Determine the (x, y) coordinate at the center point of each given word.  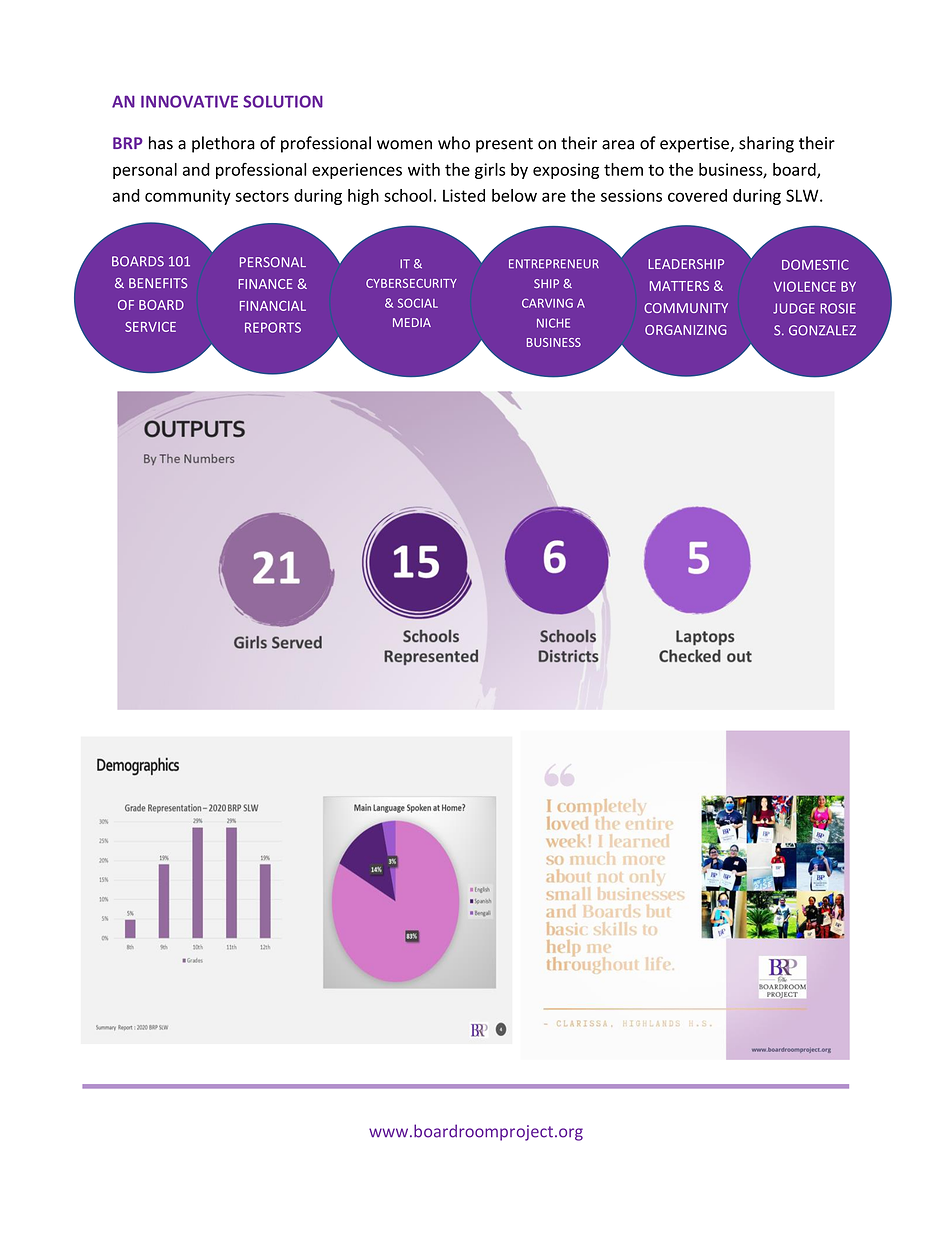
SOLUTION (283, 101)
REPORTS (273, 327)
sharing (766, 144)
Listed (464, 195)
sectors (262, 196)
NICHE (553, 323)
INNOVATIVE (189, 101)
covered (697, 195)
